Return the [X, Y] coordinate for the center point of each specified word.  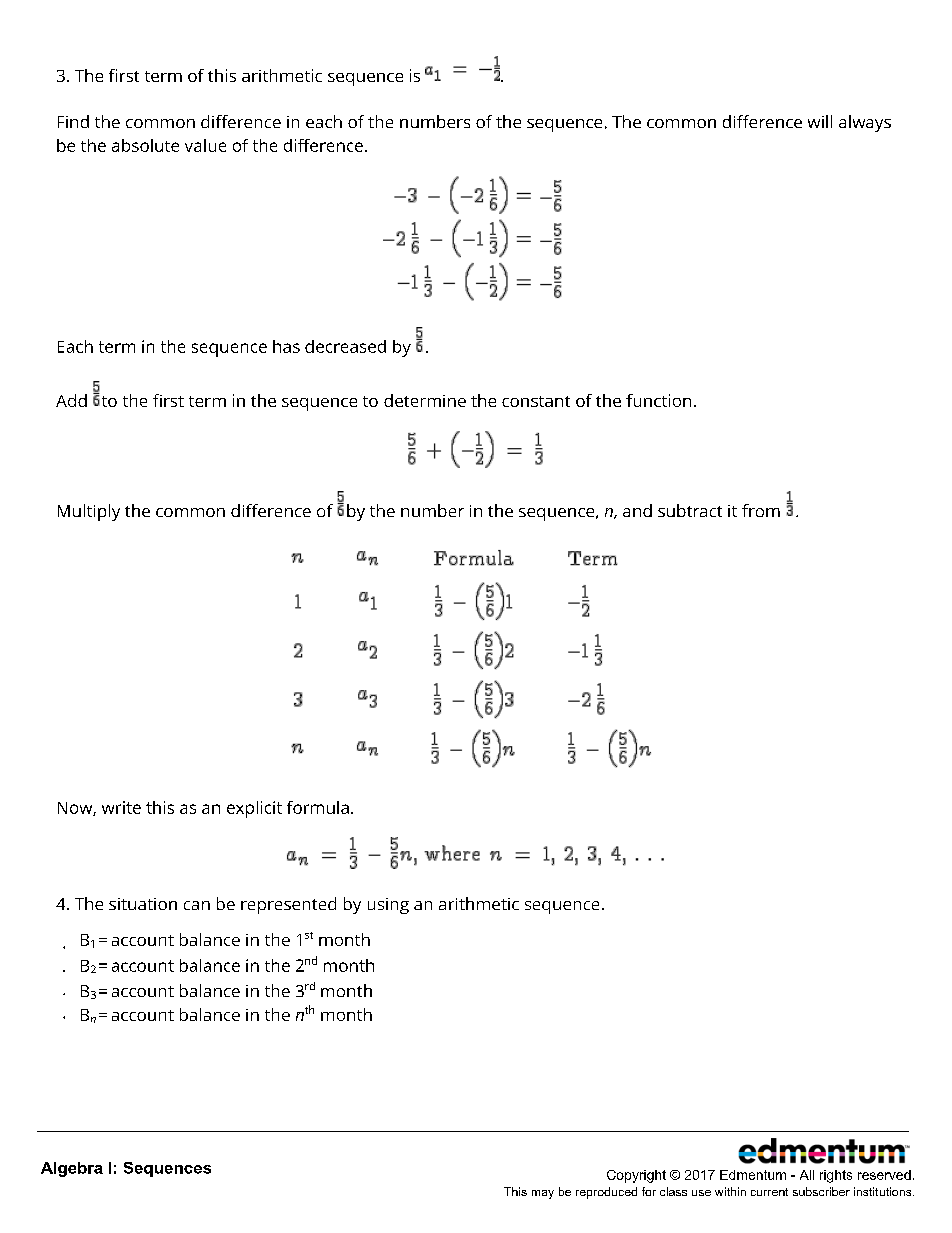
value [205, 145]
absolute [145, 145]
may [543, 1194]
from [761, 510]
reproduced [606, 1193]
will [820, 121]
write [121, 807]
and [637, 510]
